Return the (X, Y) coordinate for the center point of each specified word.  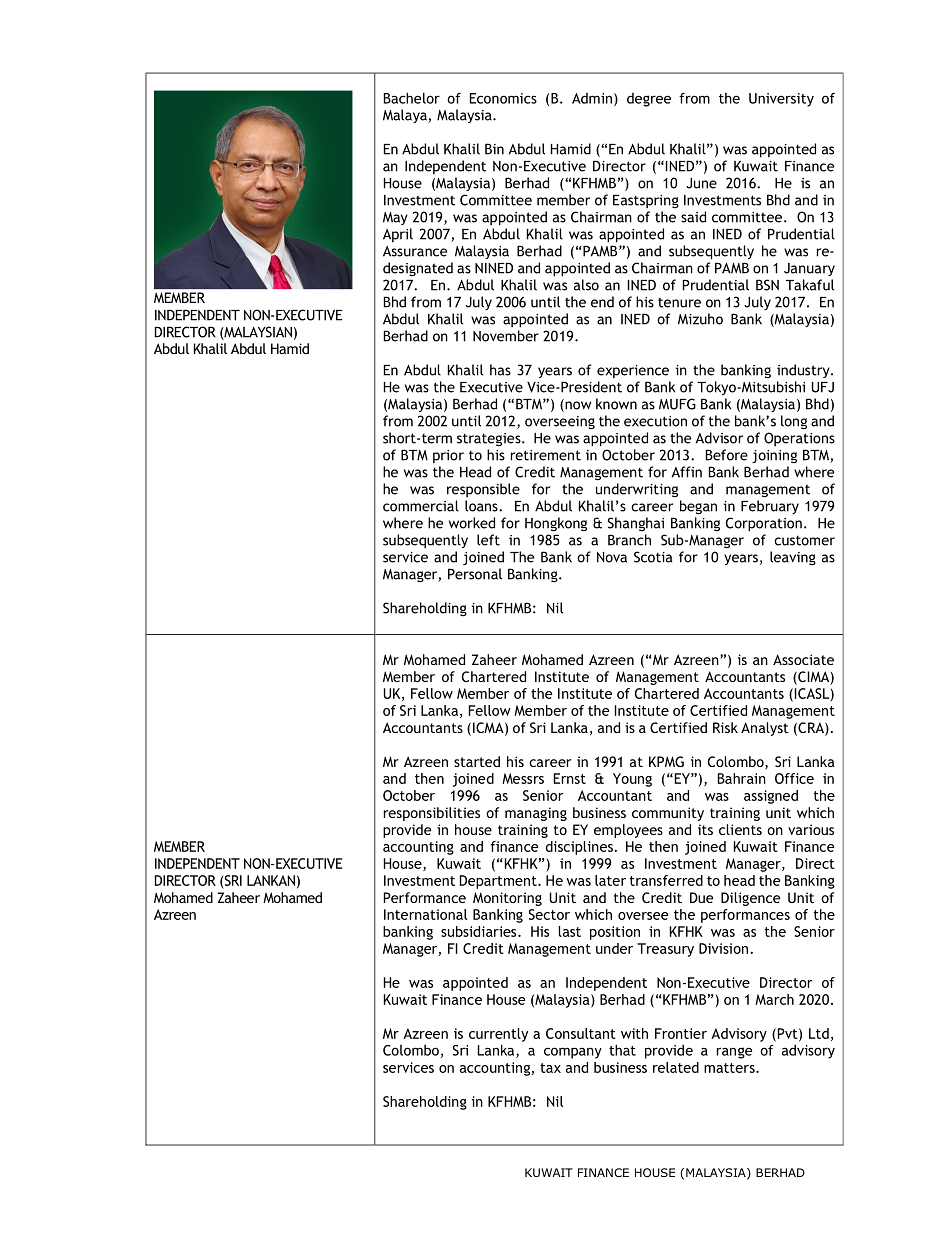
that (622, 1050)
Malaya (406, 116)
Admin (592, 98)
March (774, 999)
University (781, 100)
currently (498, 1035)
